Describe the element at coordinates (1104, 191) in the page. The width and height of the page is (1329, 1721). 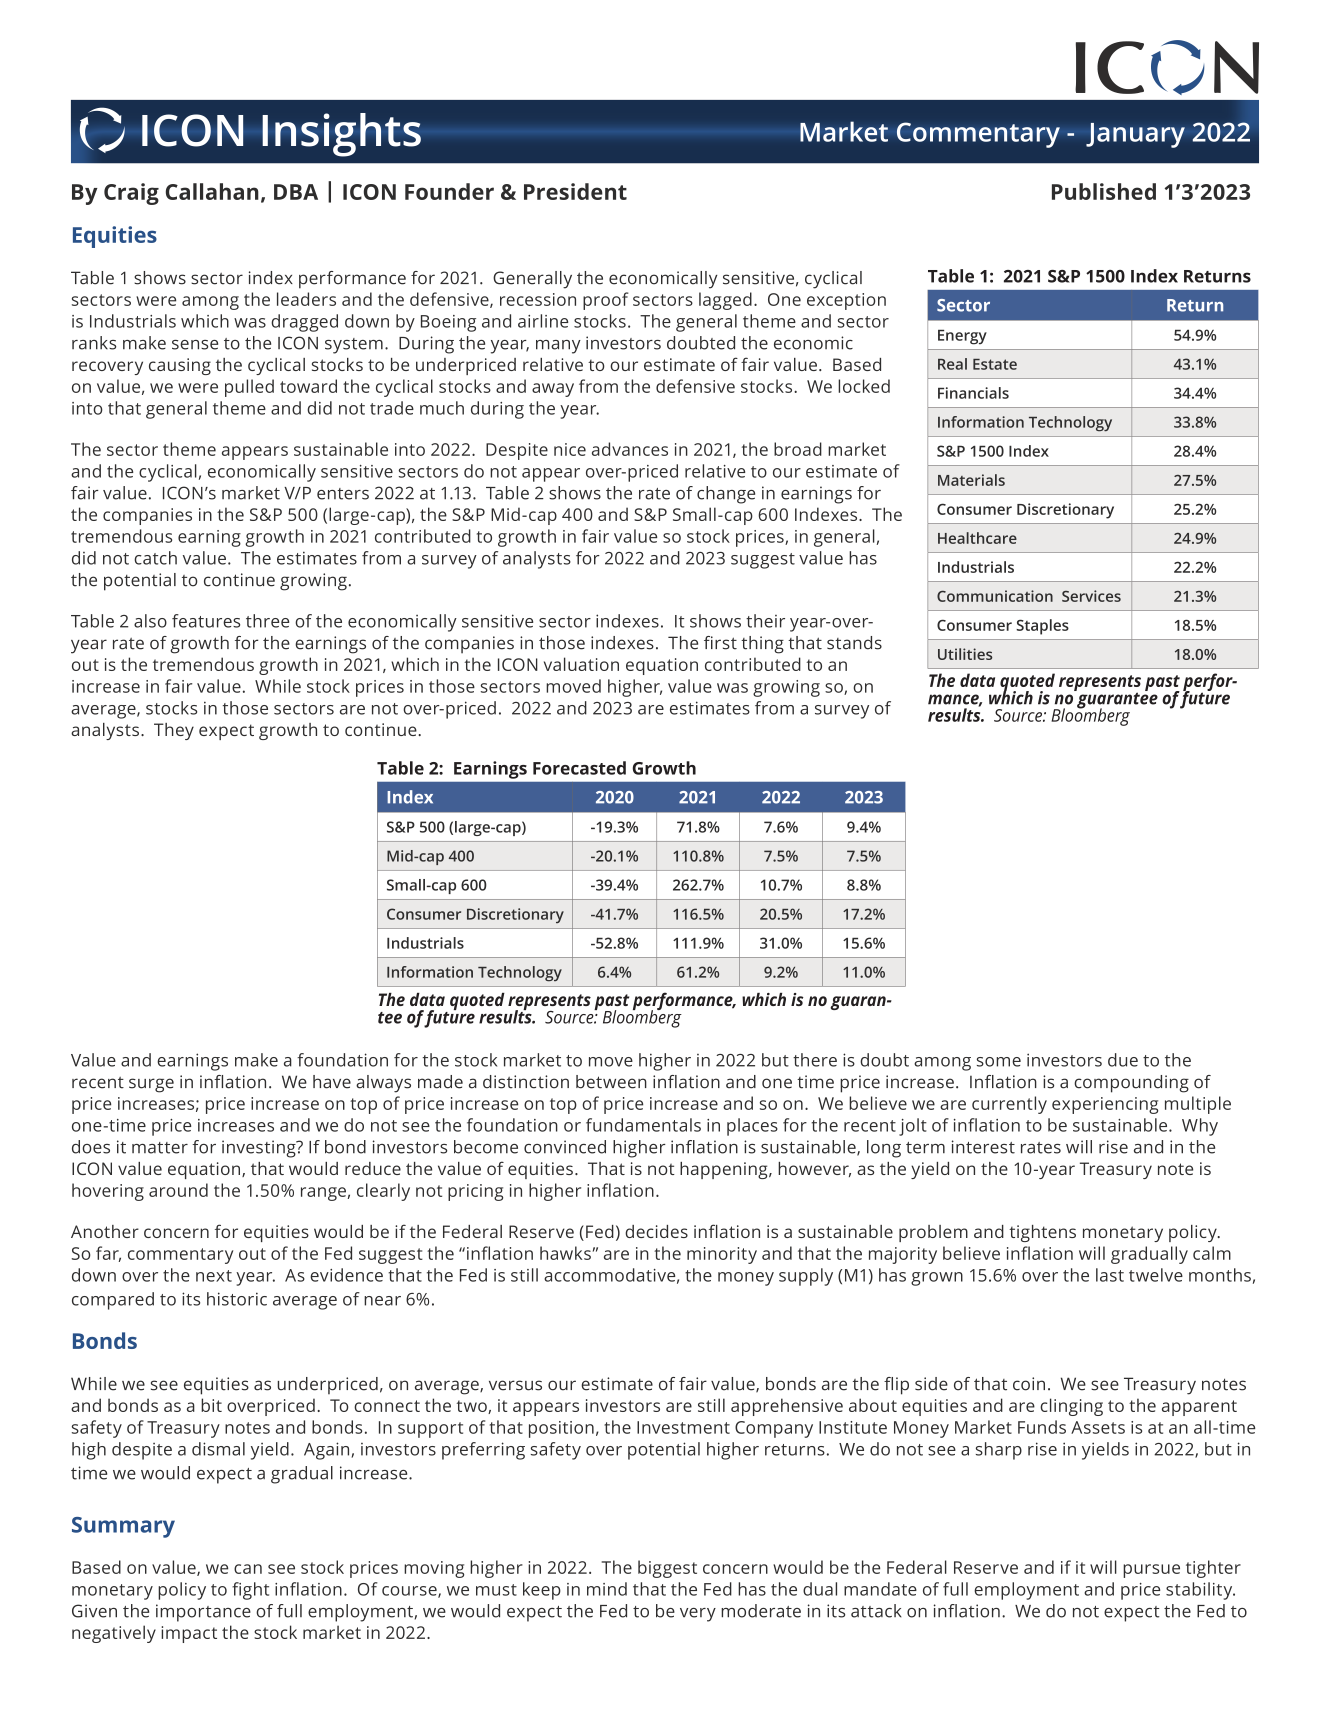
I see `Published` at that location.
